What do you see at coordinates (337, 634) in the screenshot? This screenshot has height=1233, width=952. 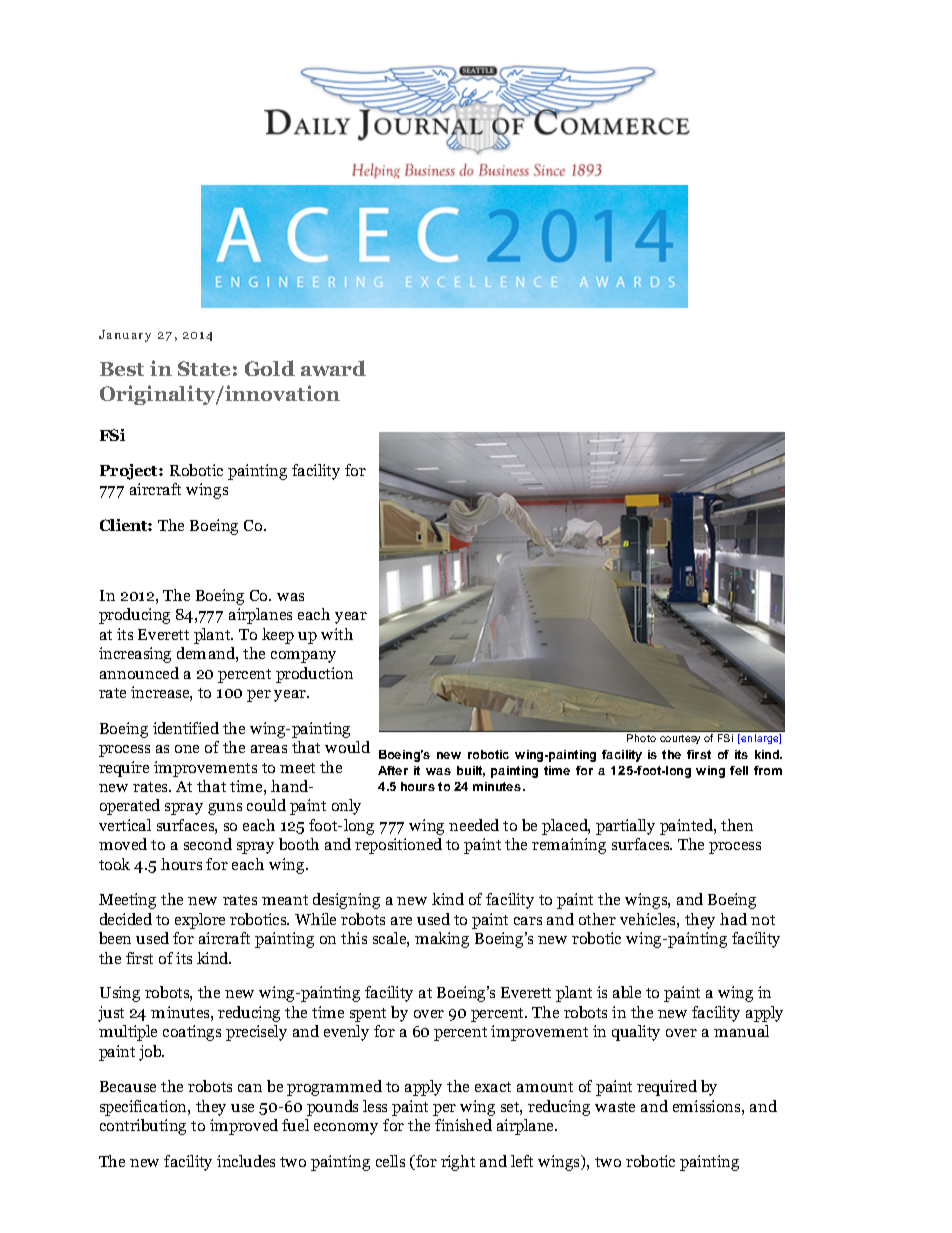 I see `with` at bounding box center [337, 634].
